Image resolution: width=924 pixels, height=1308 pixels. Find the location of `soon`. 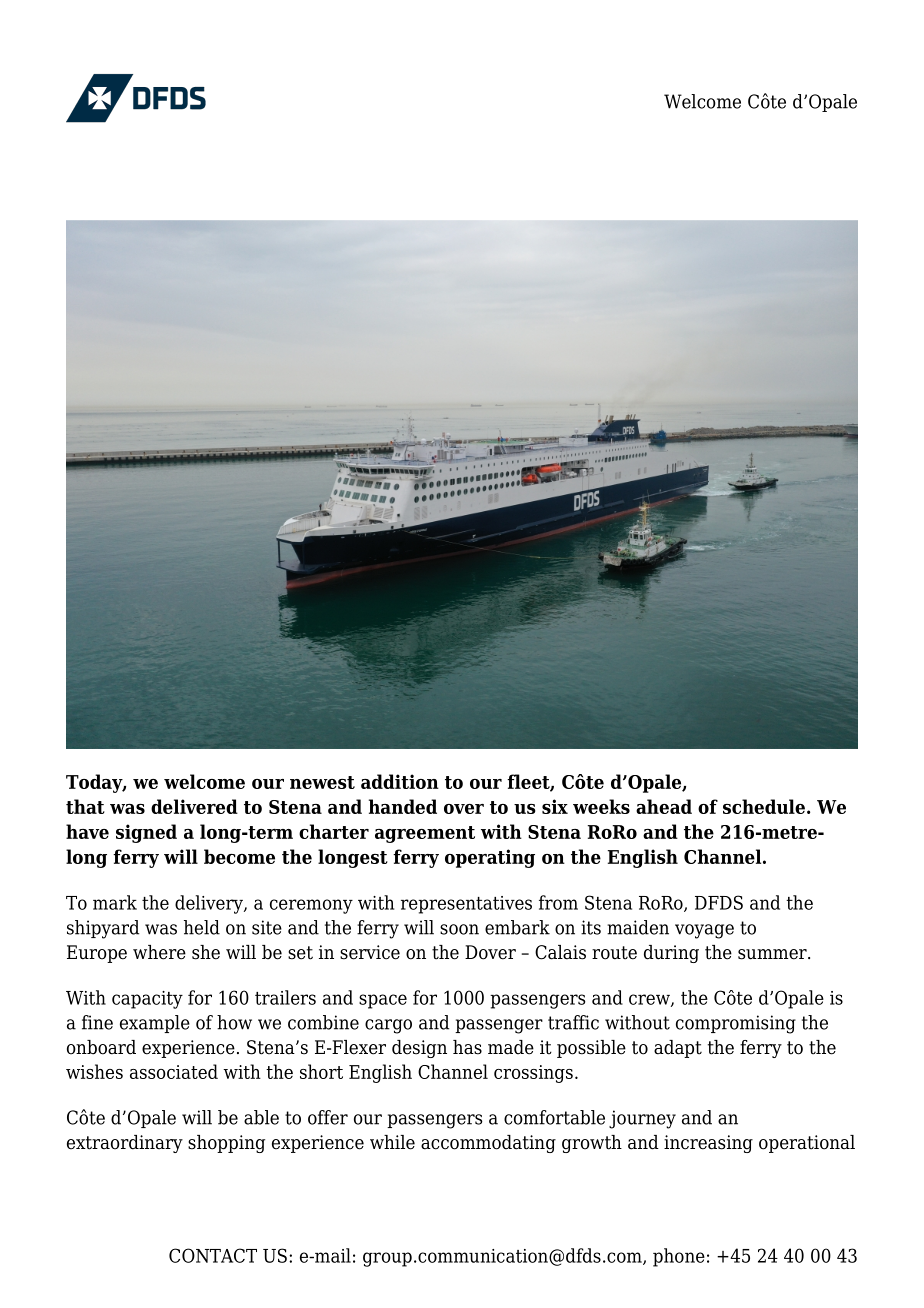

soon is located at coordinates (459, 929).
